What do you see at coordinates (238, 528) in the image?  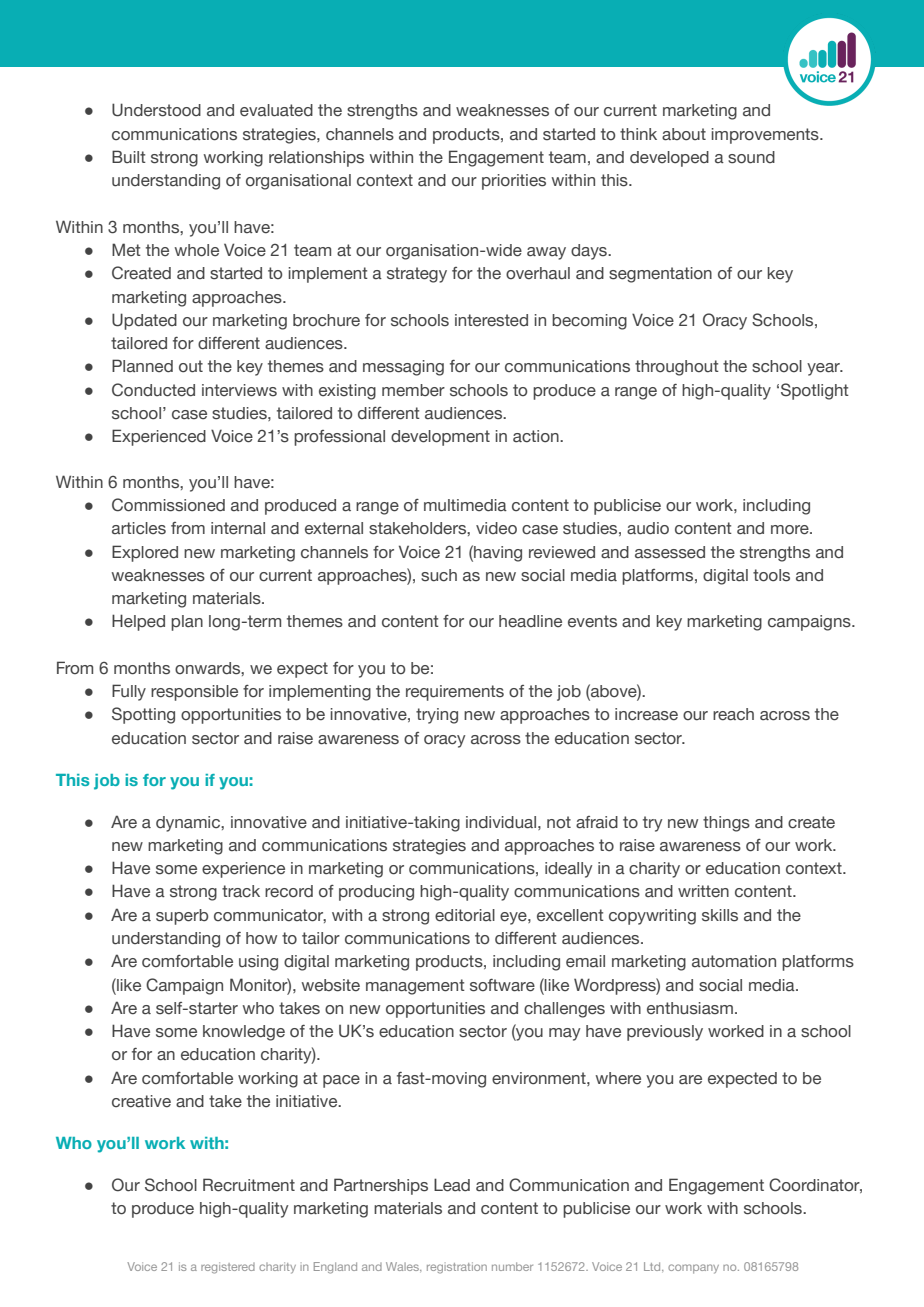 I see `internal` at bounding box center [238, 528].
